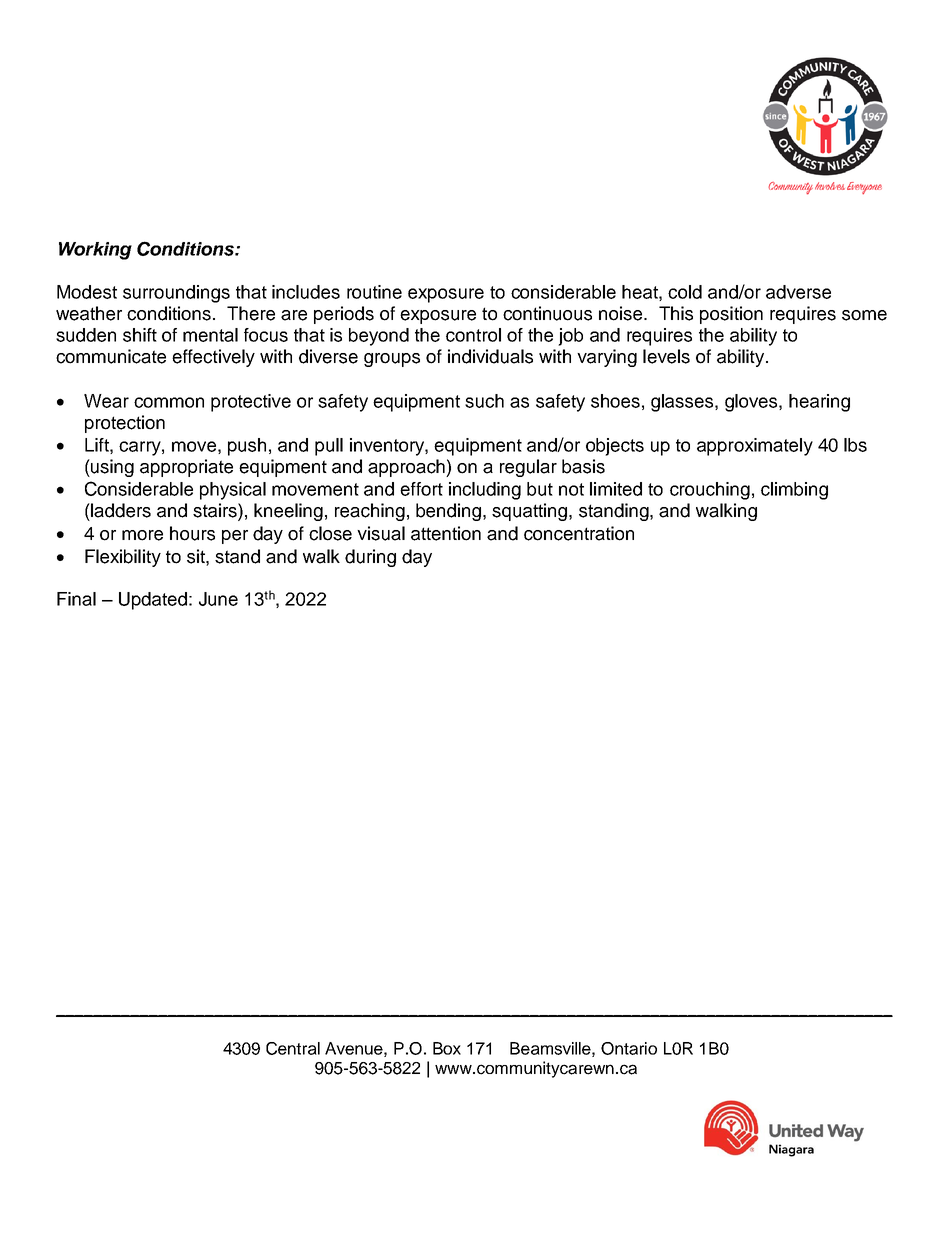 This image has height=1233, width=952. What do you see at coordinates (370, 558) in the image?
I see `during` at bounding box center [370, 558].
